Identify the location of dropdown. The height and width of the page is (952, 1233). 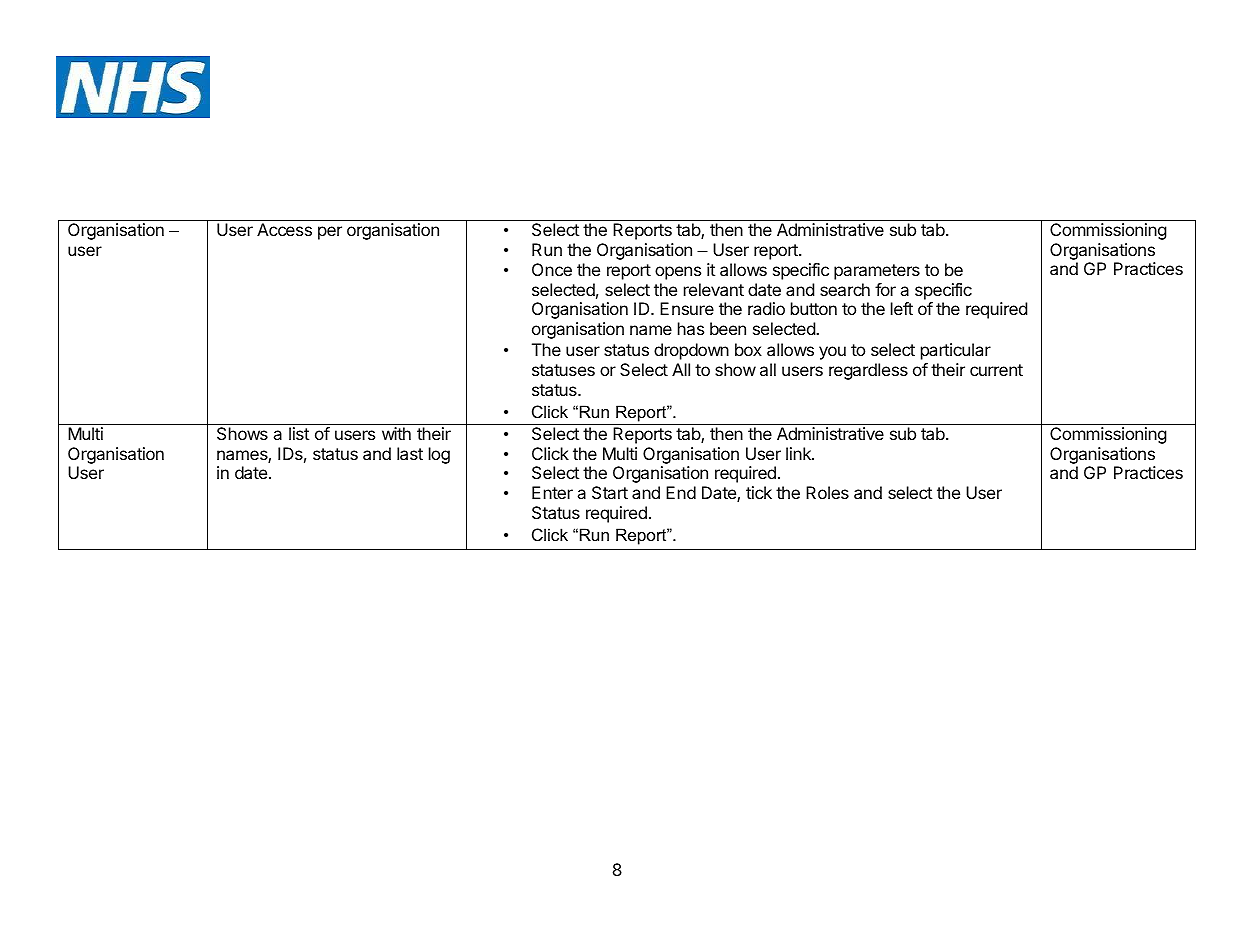
(691, 351).
